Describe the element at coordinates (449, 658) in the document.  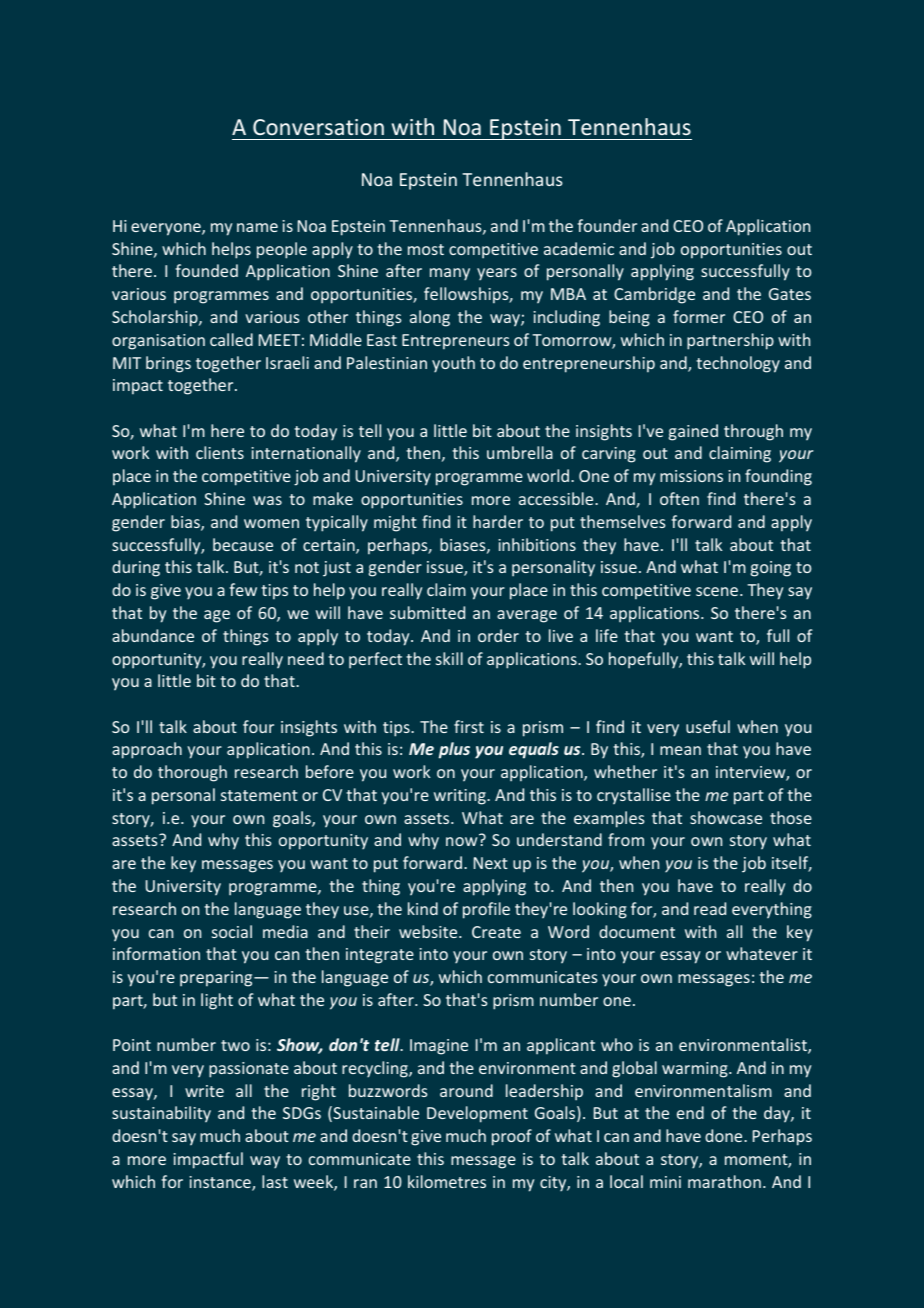
I see `skill` at that location.
